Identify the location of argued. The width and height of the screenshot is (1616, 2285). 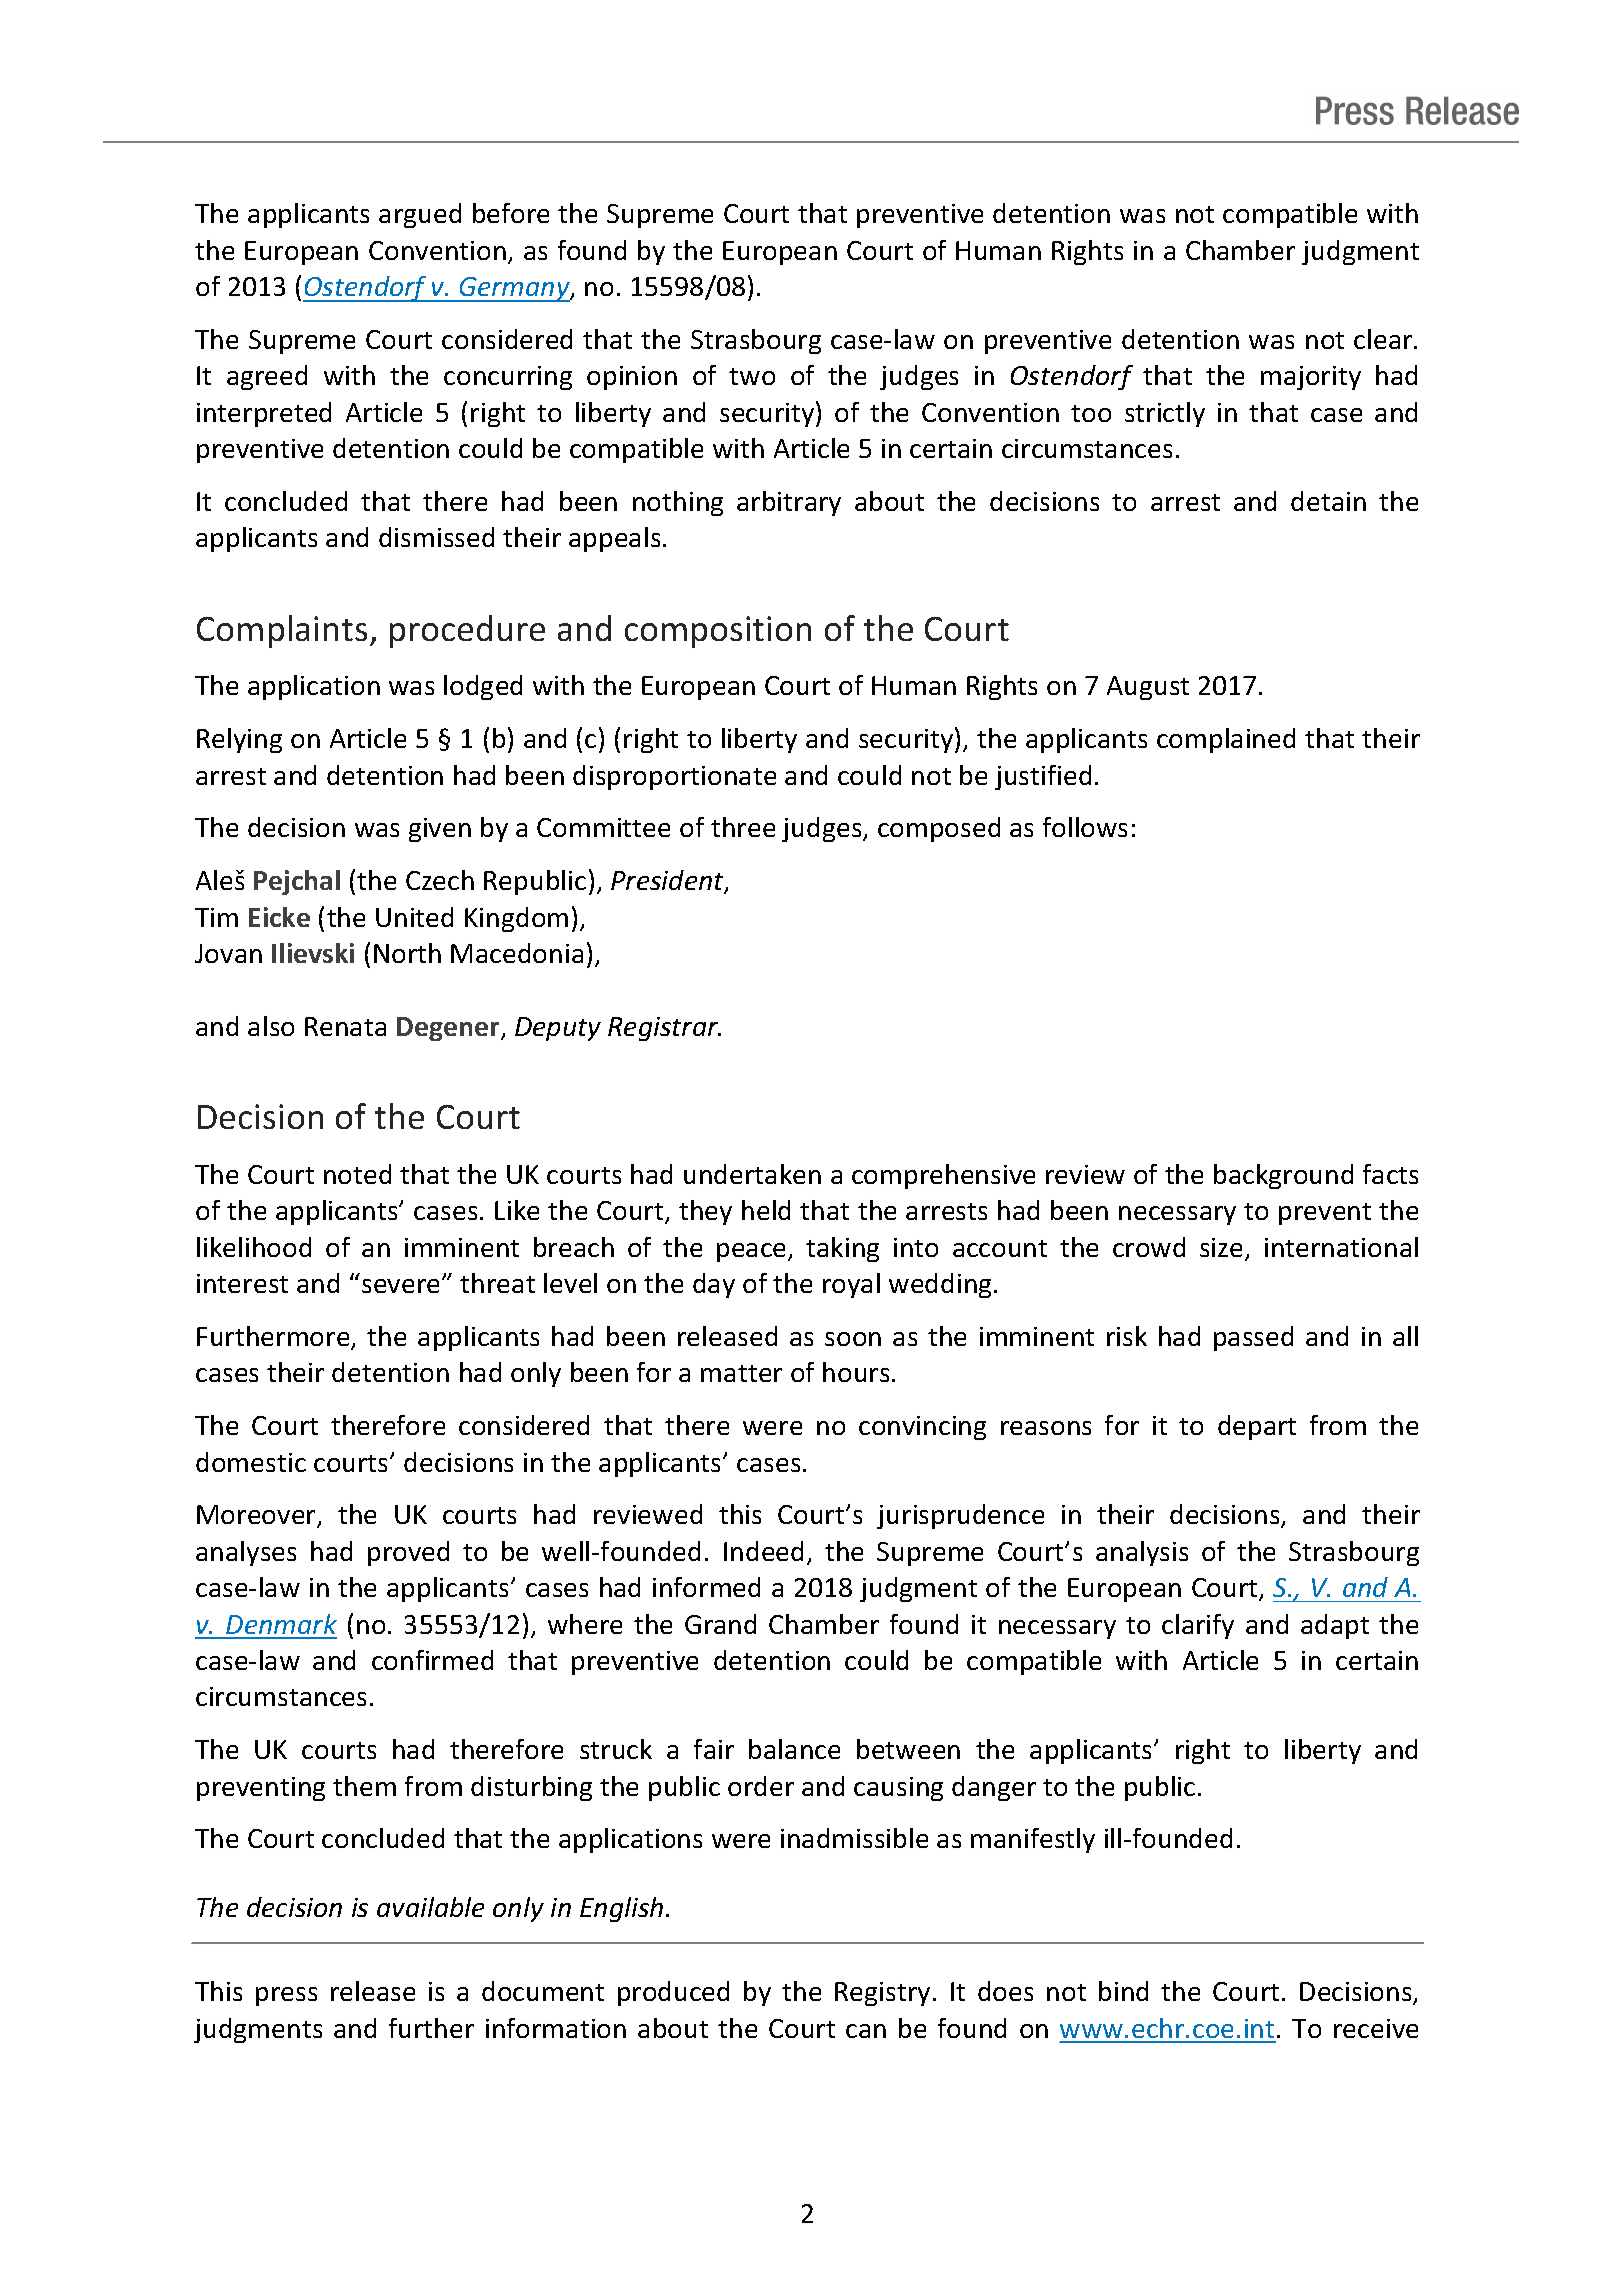
(420, 215).
